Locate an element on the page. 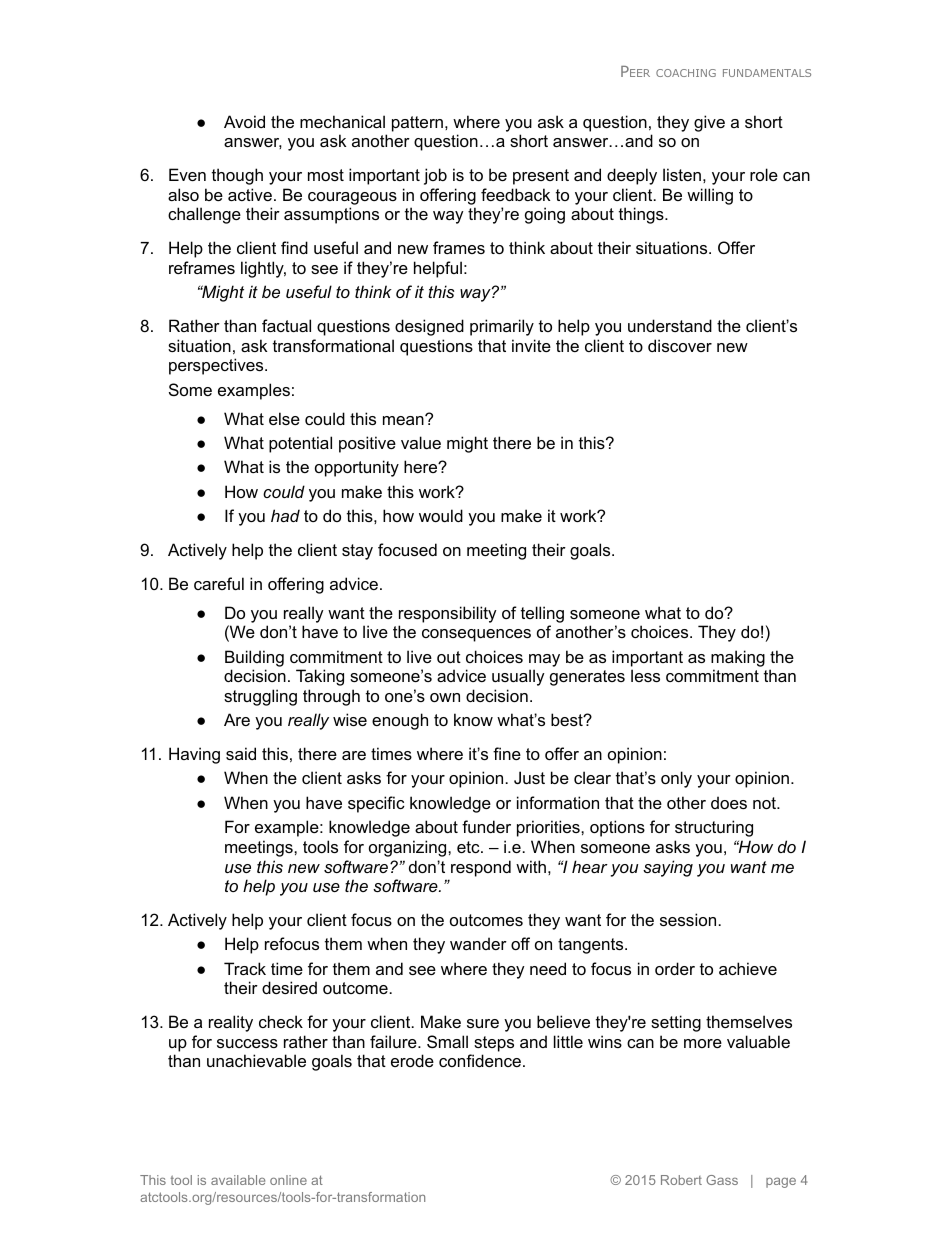 The image size is (952, 1233). Avoid is located at coordinates (244, 121).
